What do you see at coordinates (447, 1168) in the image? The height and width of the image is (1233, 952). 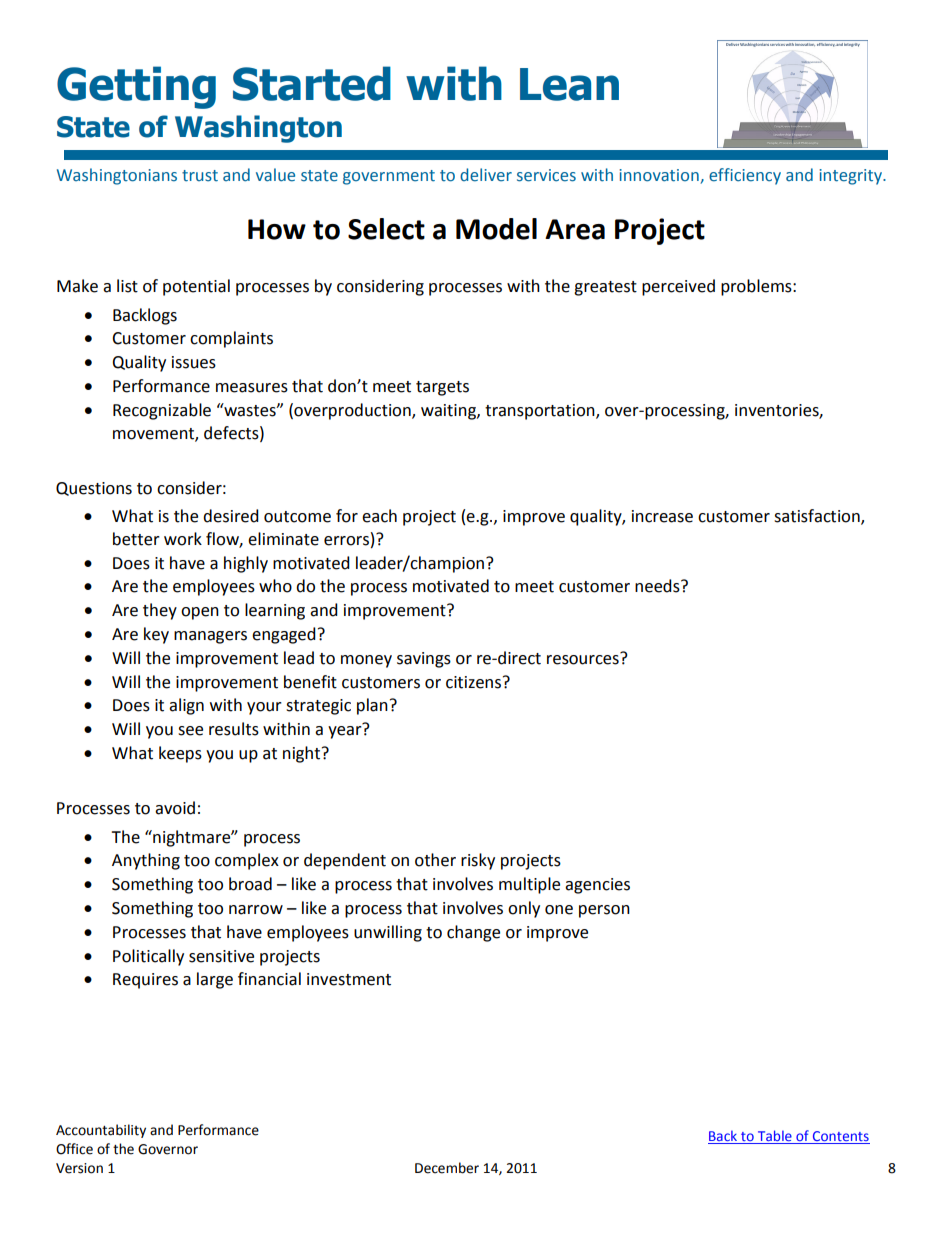 I see `December` at bounding box center [447, 1168].
